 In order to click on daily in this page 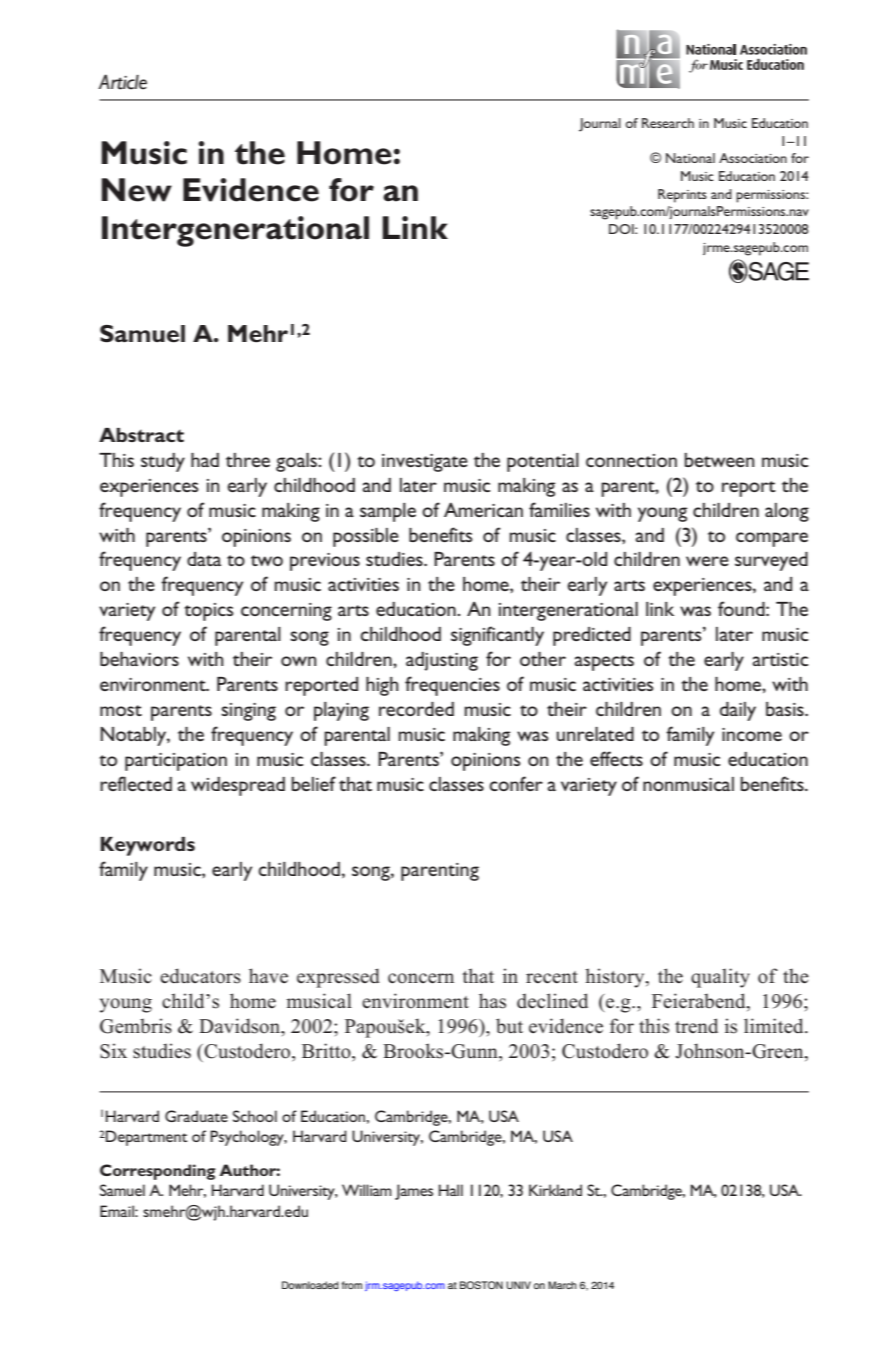, I will do `click(738, 711)`.
